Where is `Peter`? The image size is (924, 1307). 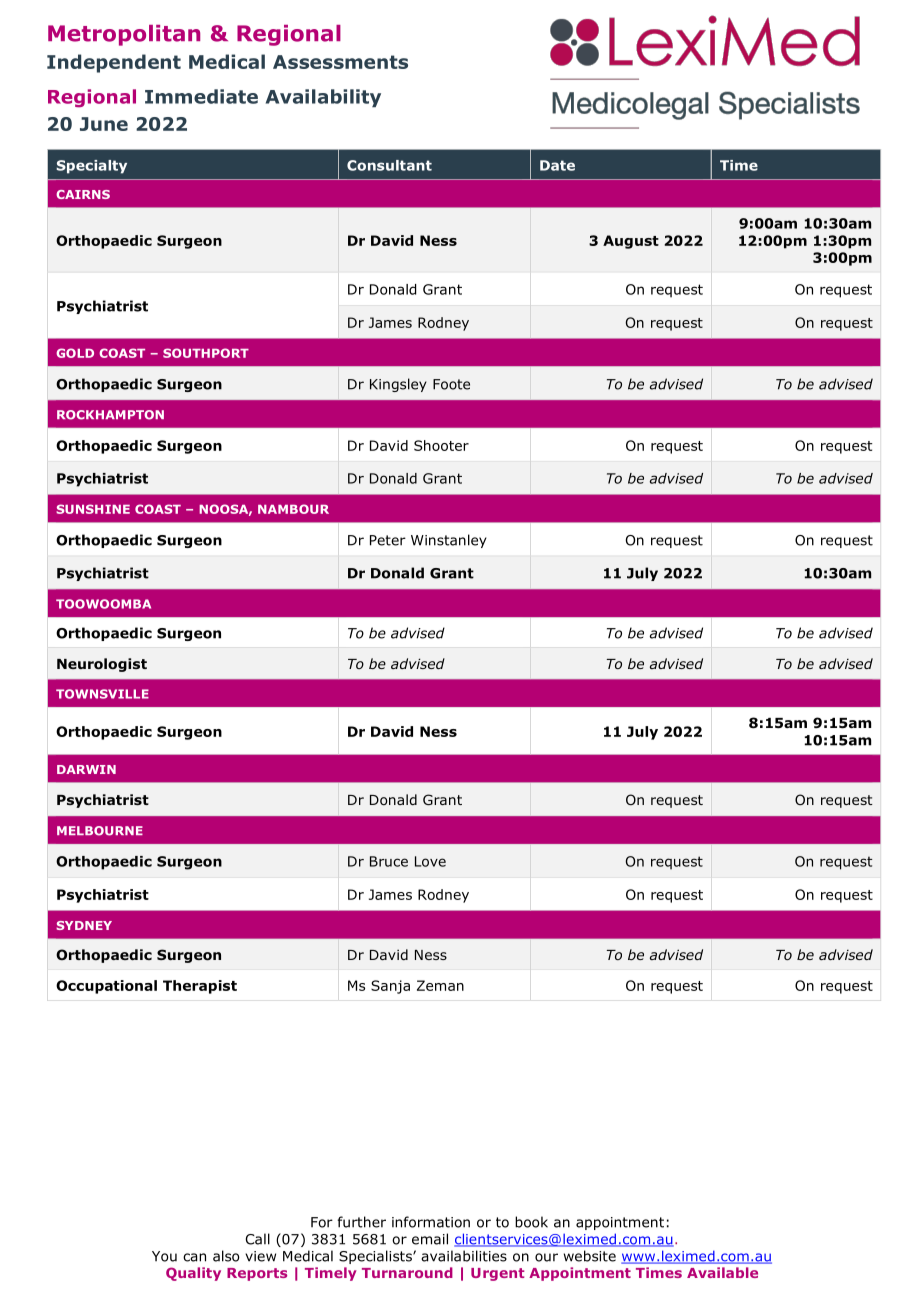 Peter is located at coordinates (388, 540).
